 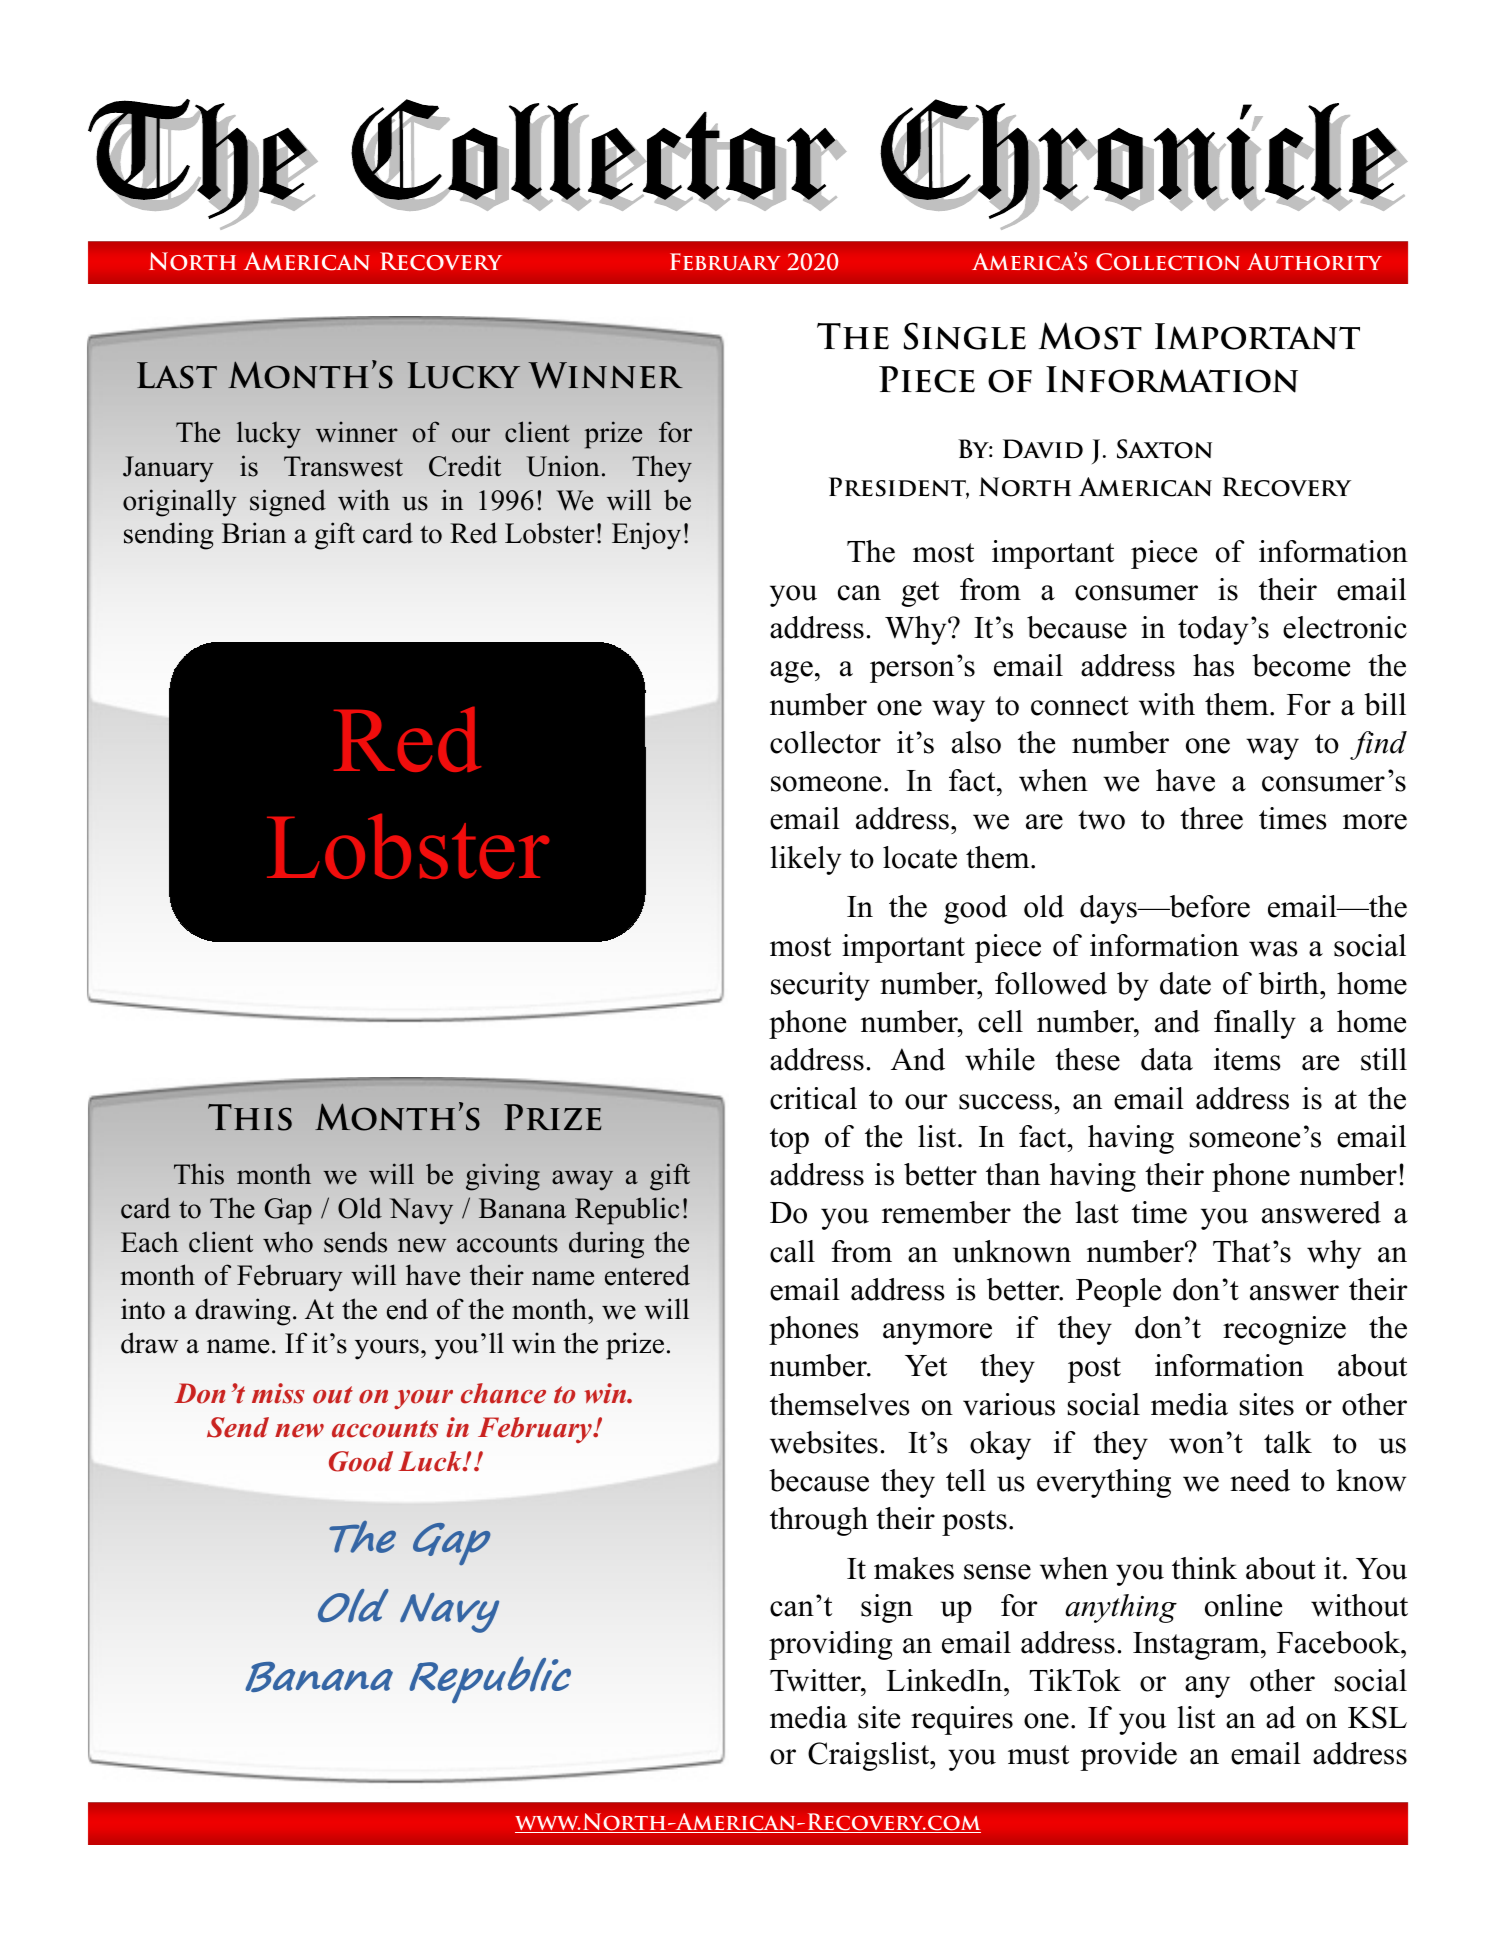 I want to click on providing, so click(x=830, y=1645).
